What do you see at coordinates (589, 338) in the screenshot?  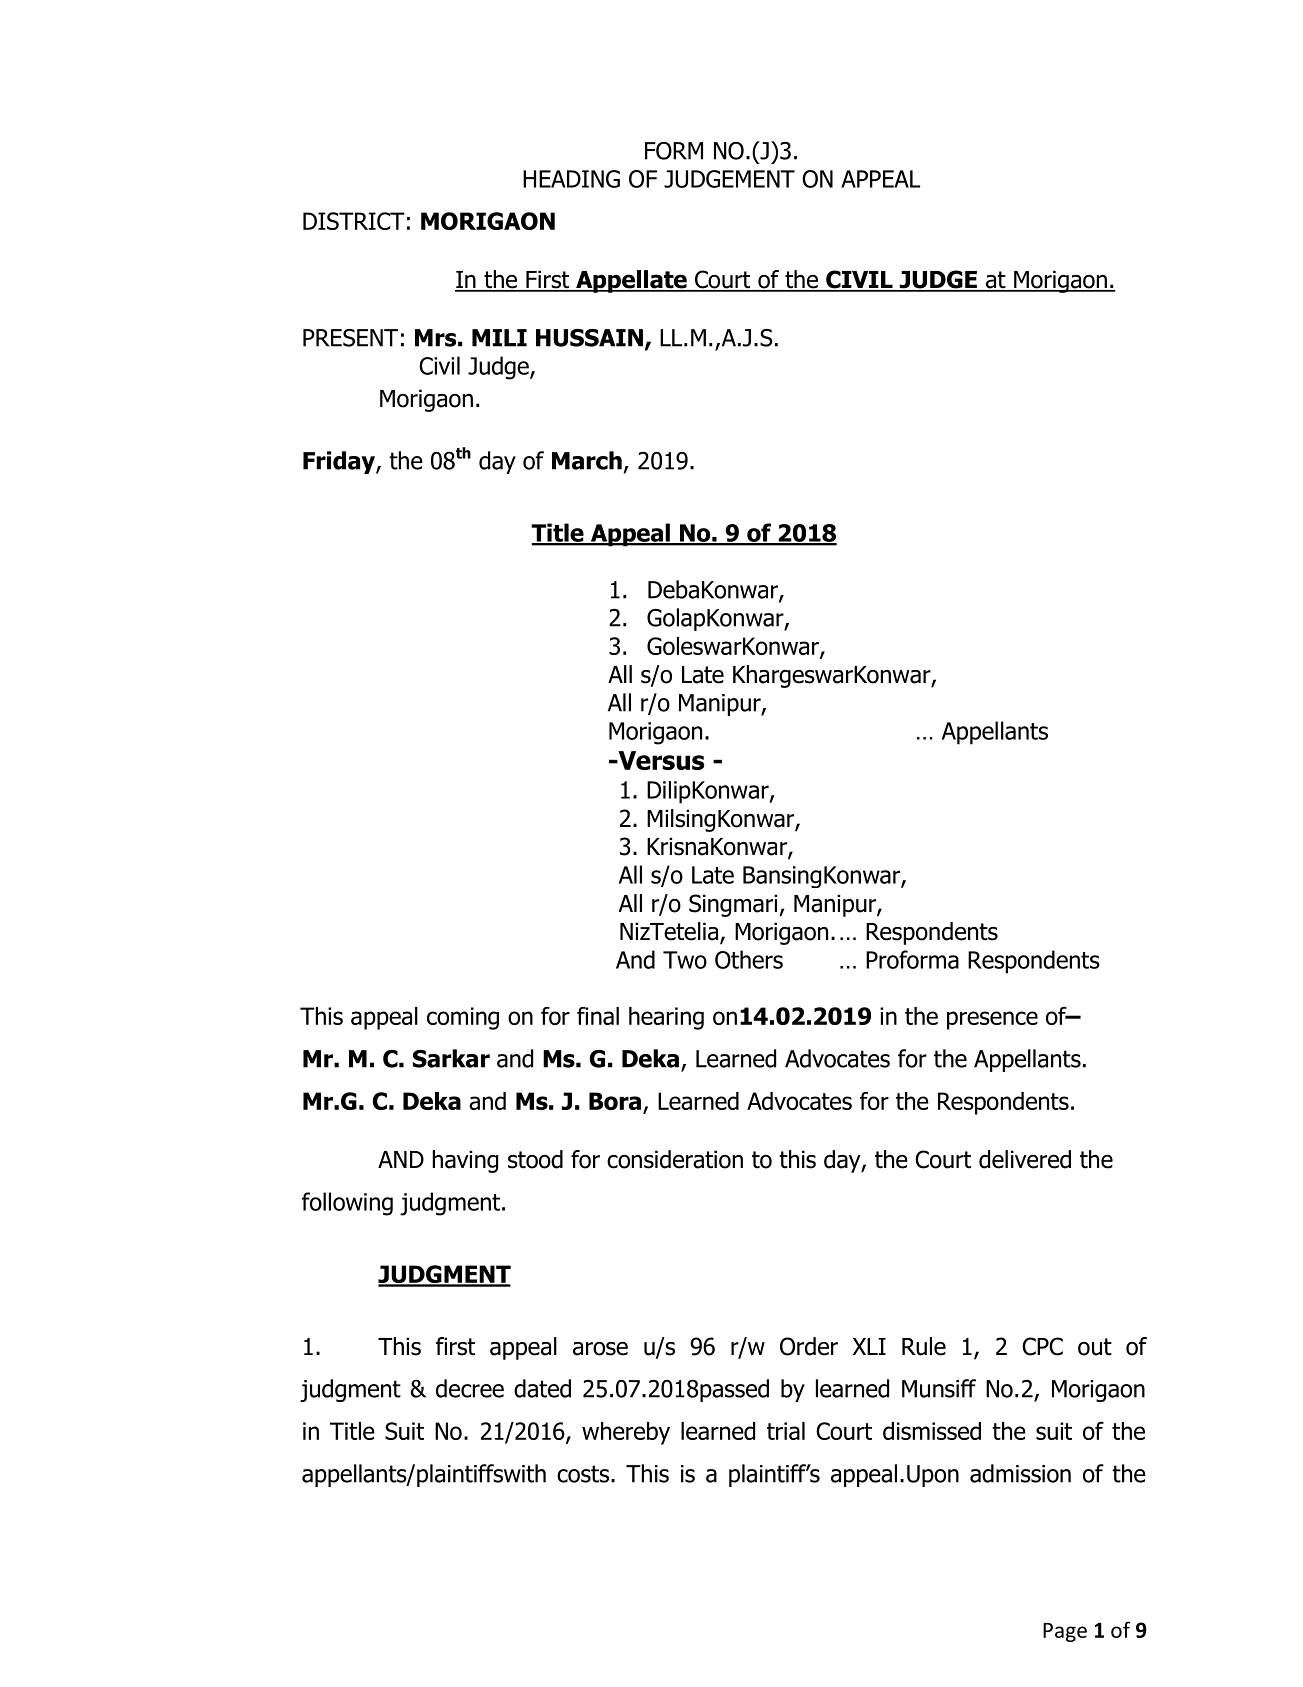 I see `HUSSAIN` at bounding box center [589, 338].
